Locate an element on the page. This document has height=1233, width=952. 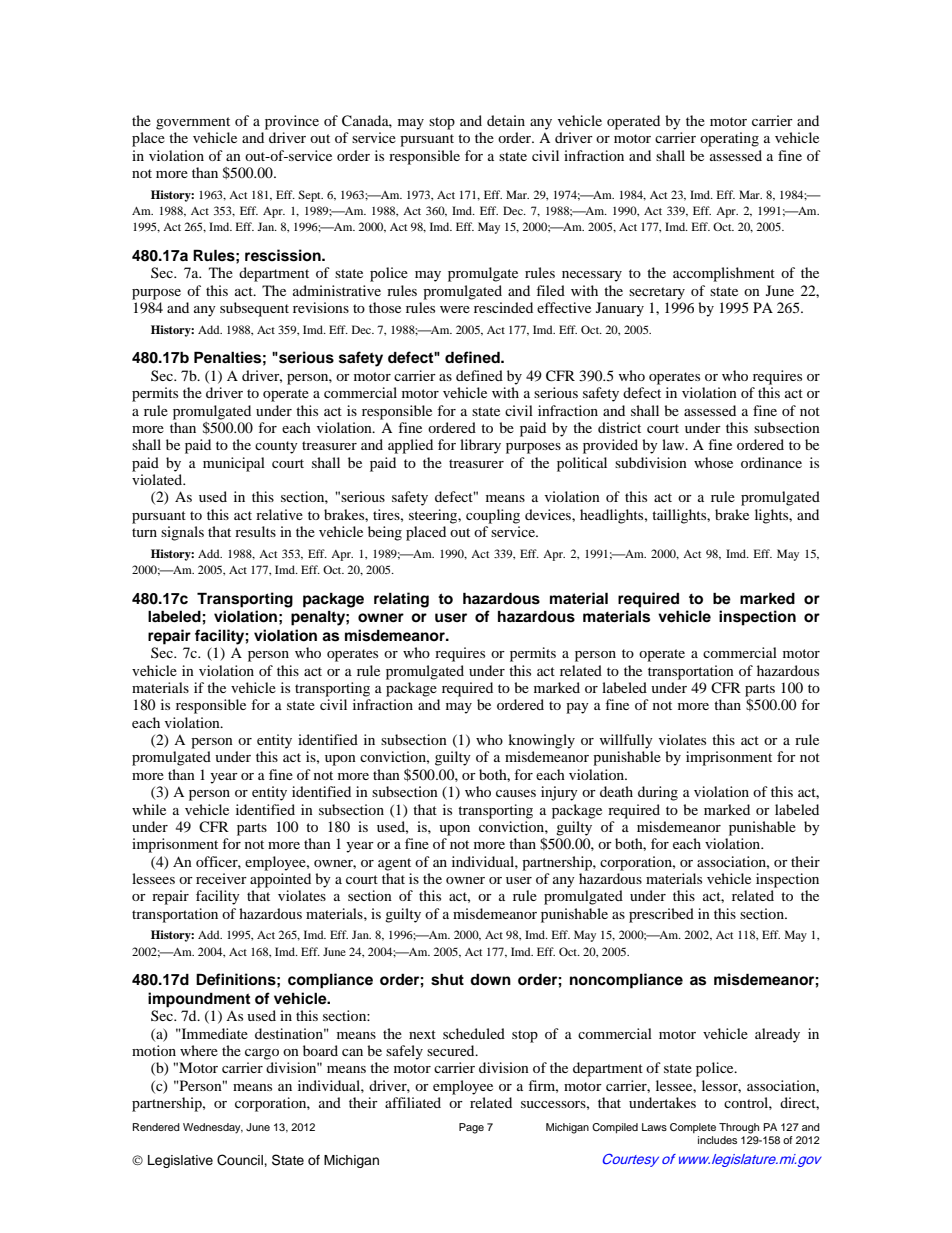
whose is located at coordinates (713, 462).
